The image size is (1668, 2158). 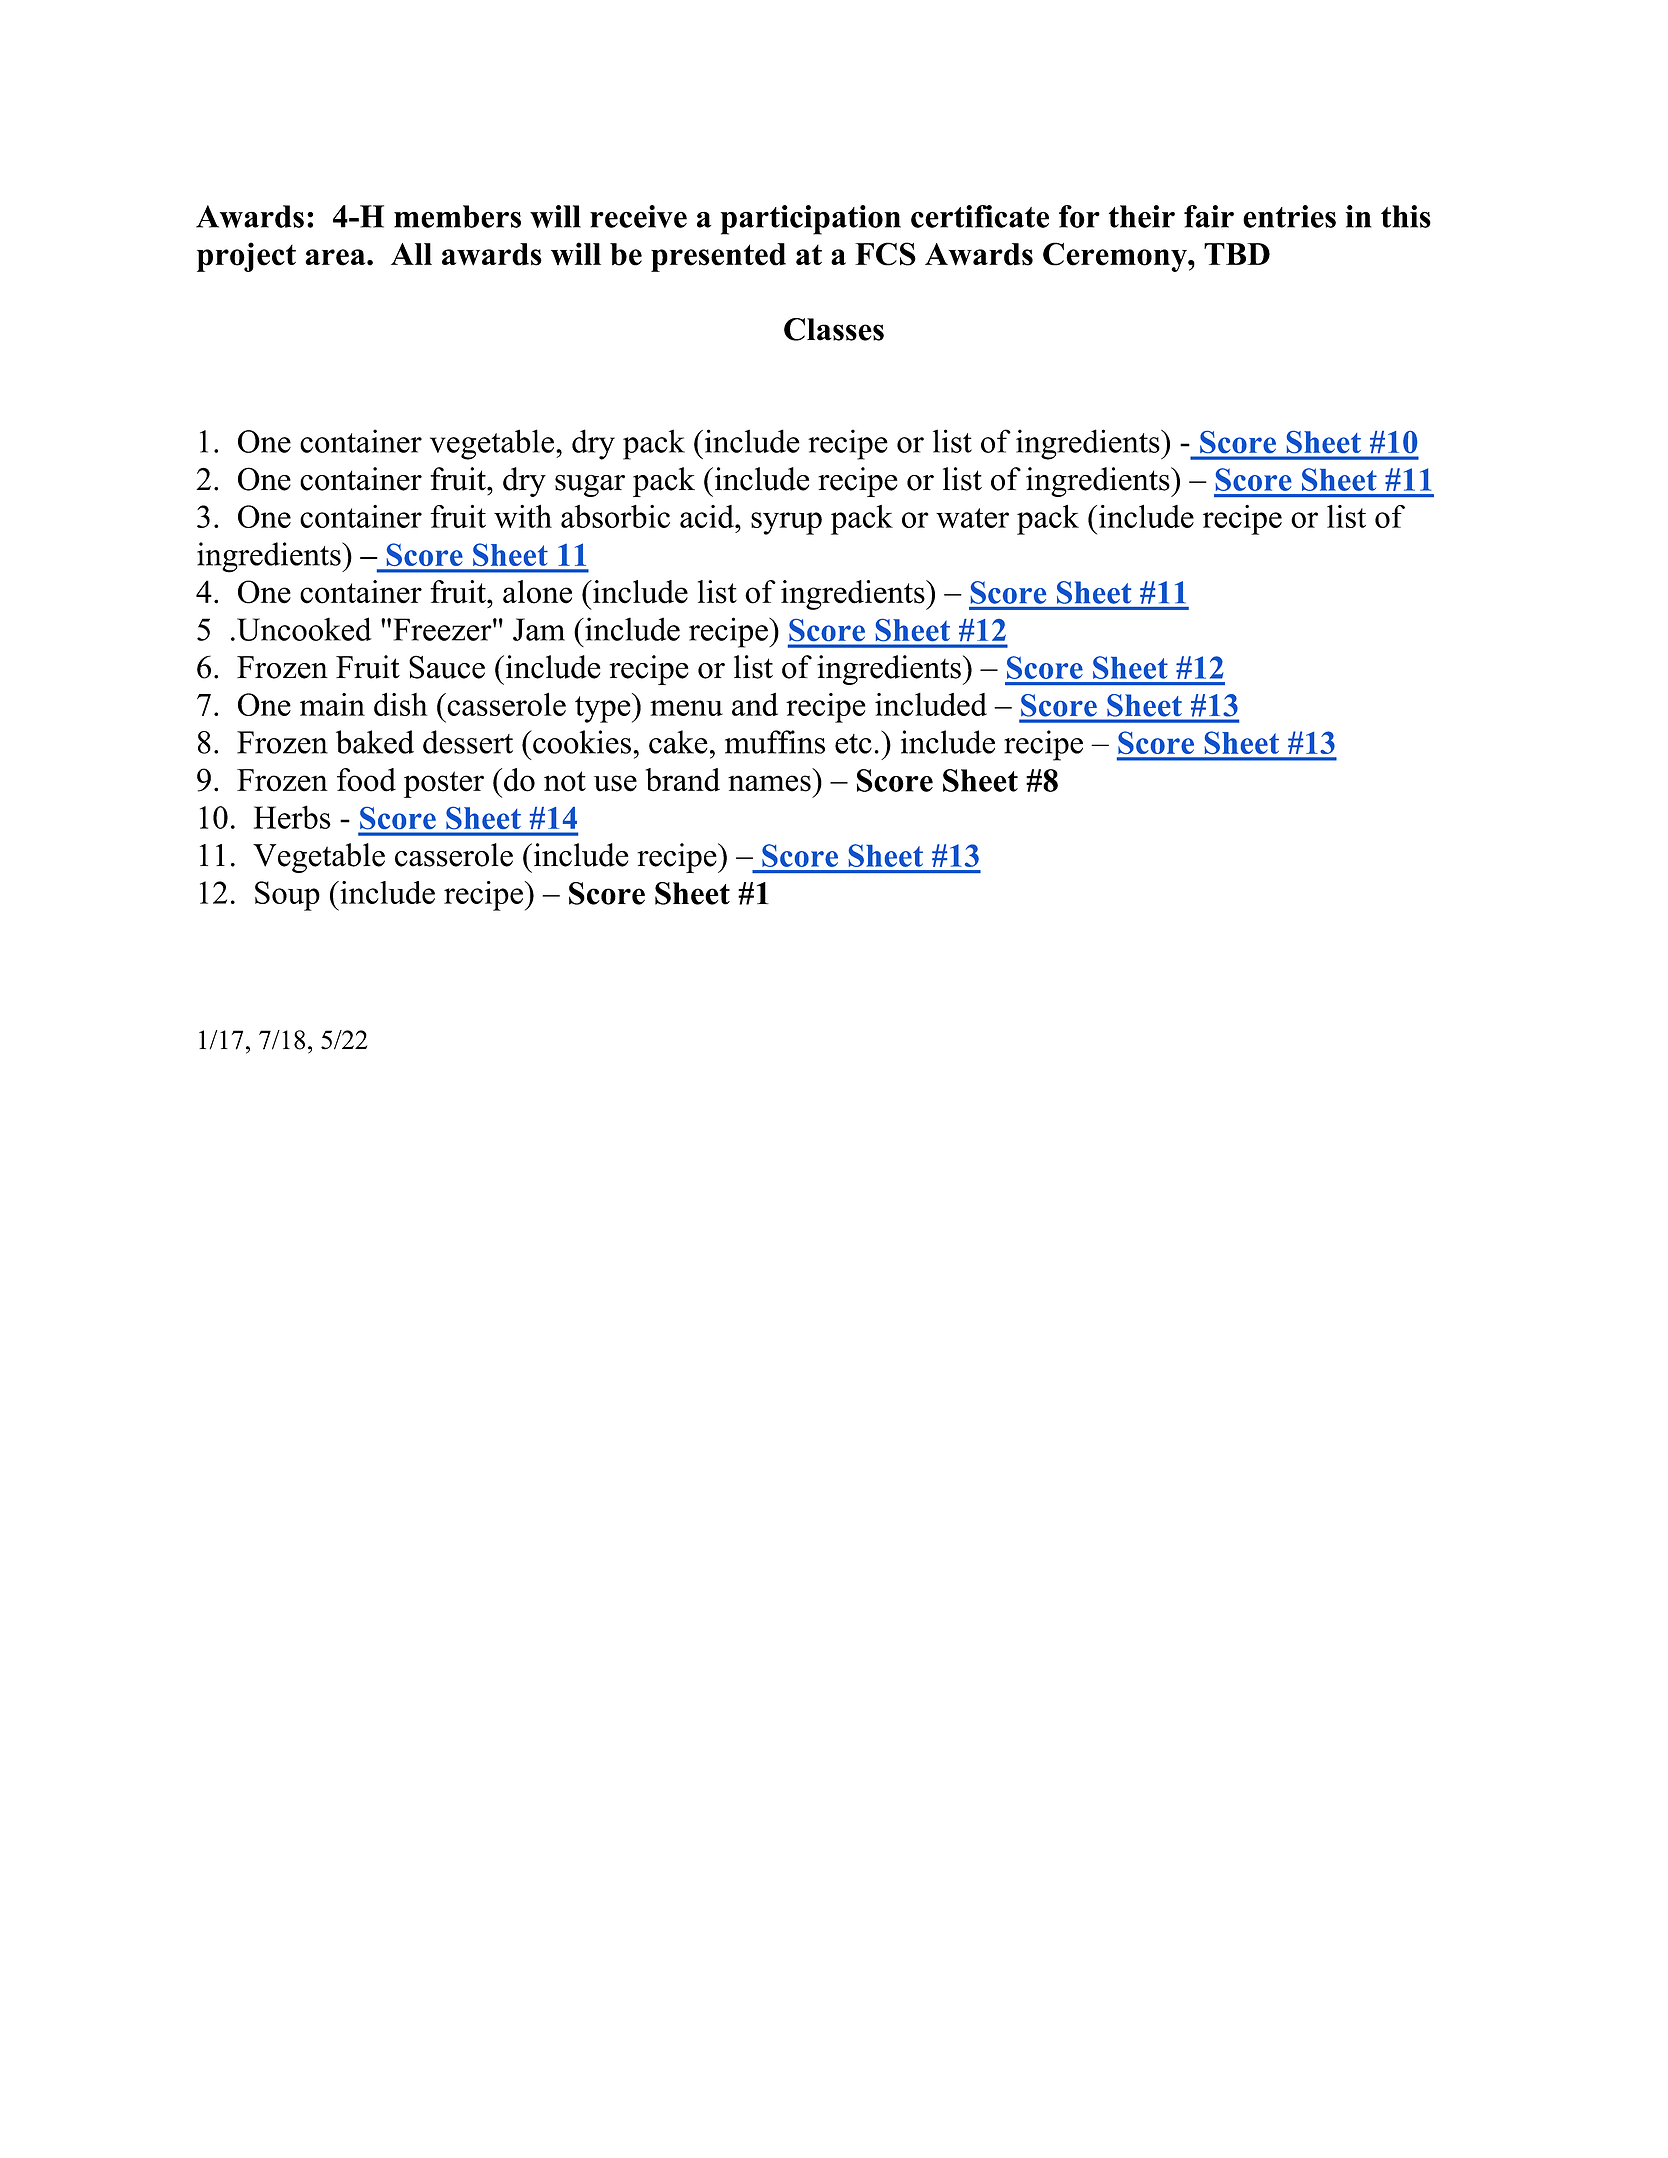 What do you see at coordinates (411, 254) in the page?
I see `All` at bounding box center [411, 254].
